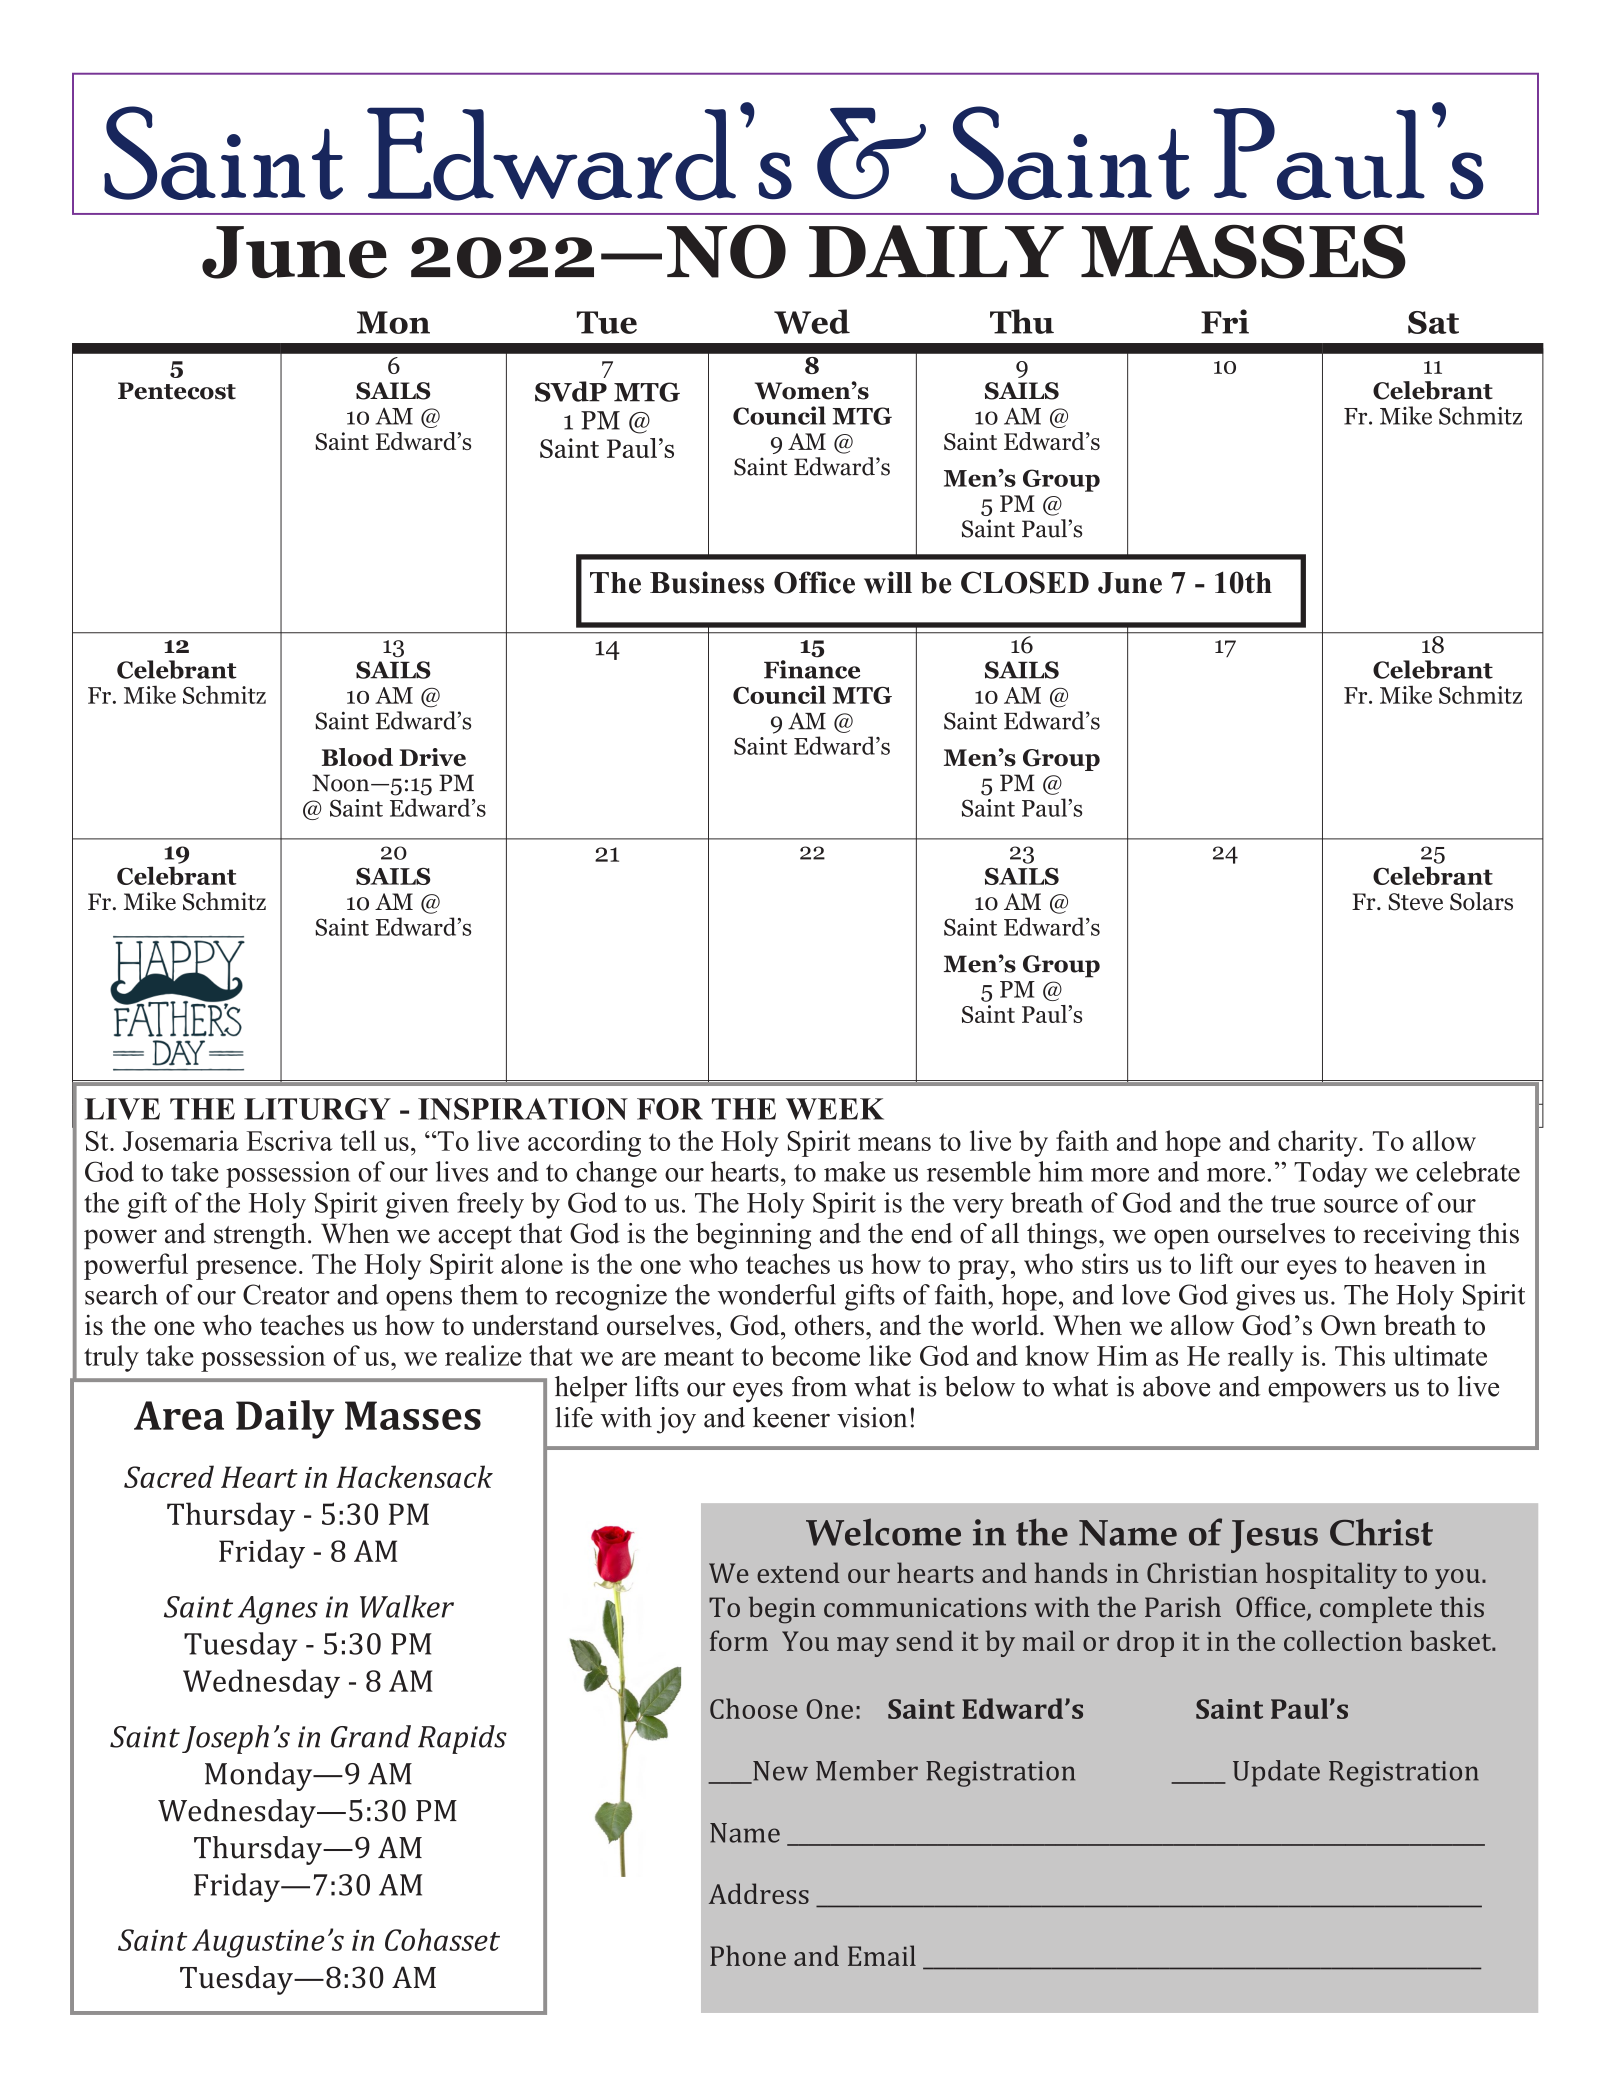  Describe the element at coordinates (1433, 322) in the document. I see `Sat` at that location.
